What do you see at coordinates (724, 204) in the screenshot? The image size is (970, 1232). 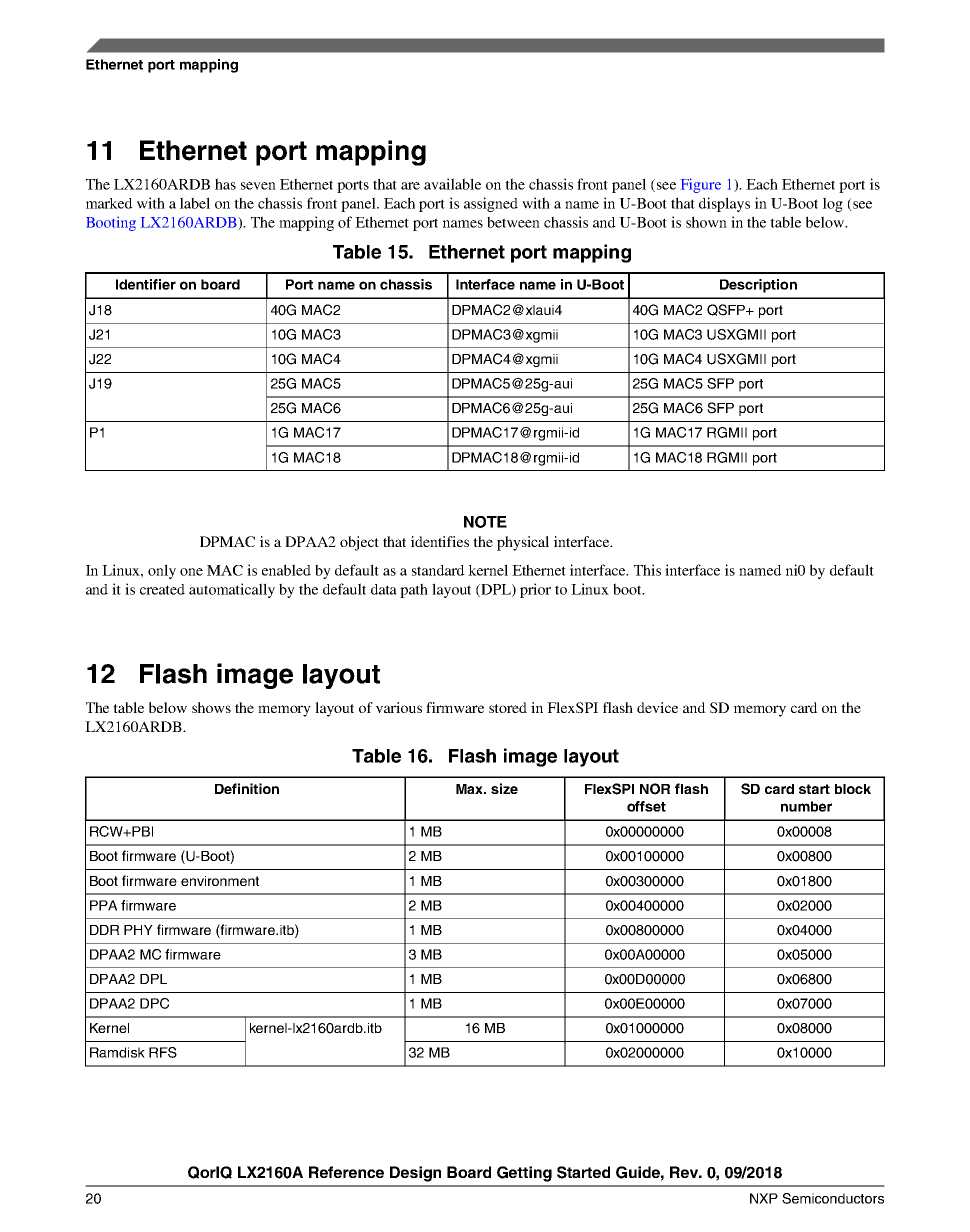 I see `displays` at bounding box center [724, 204].
